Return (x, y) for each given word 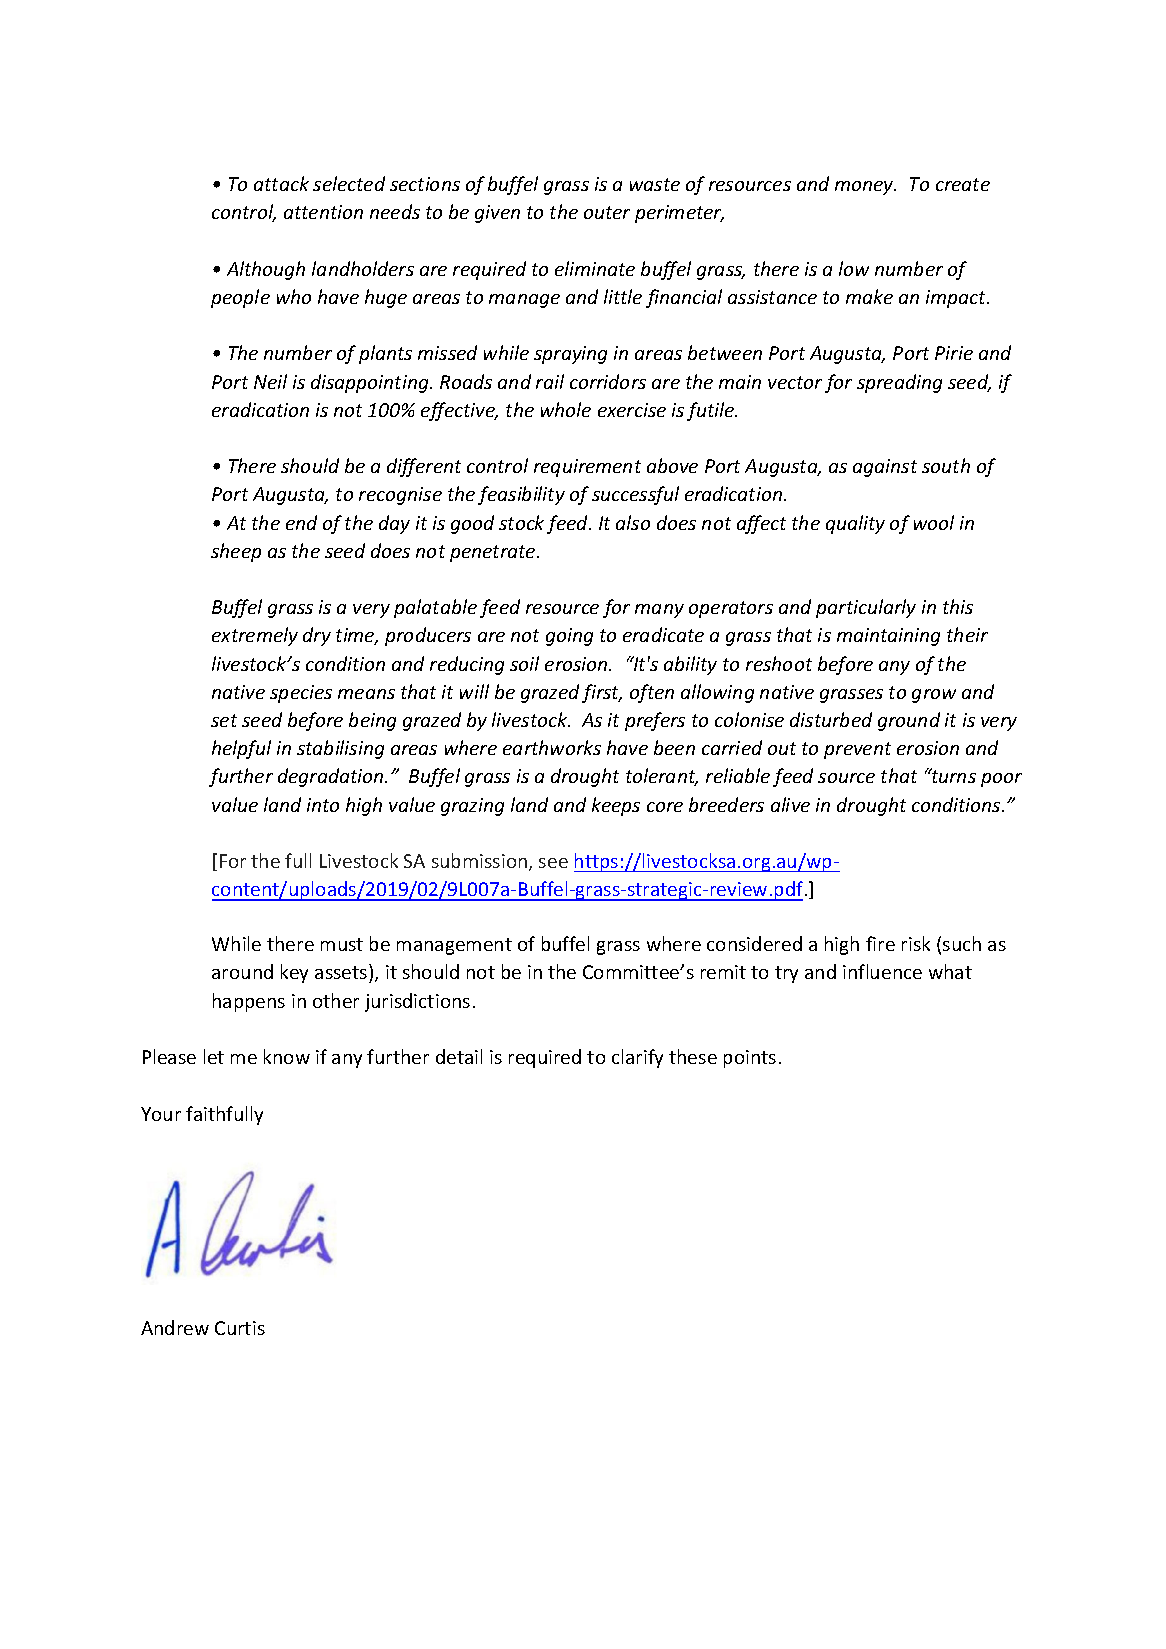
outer (607, 212)
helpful (241, 749)
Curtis (240, 1328)
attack (281, 183)
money (865, 188)
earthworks (552, 747)
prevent (857, 750)
